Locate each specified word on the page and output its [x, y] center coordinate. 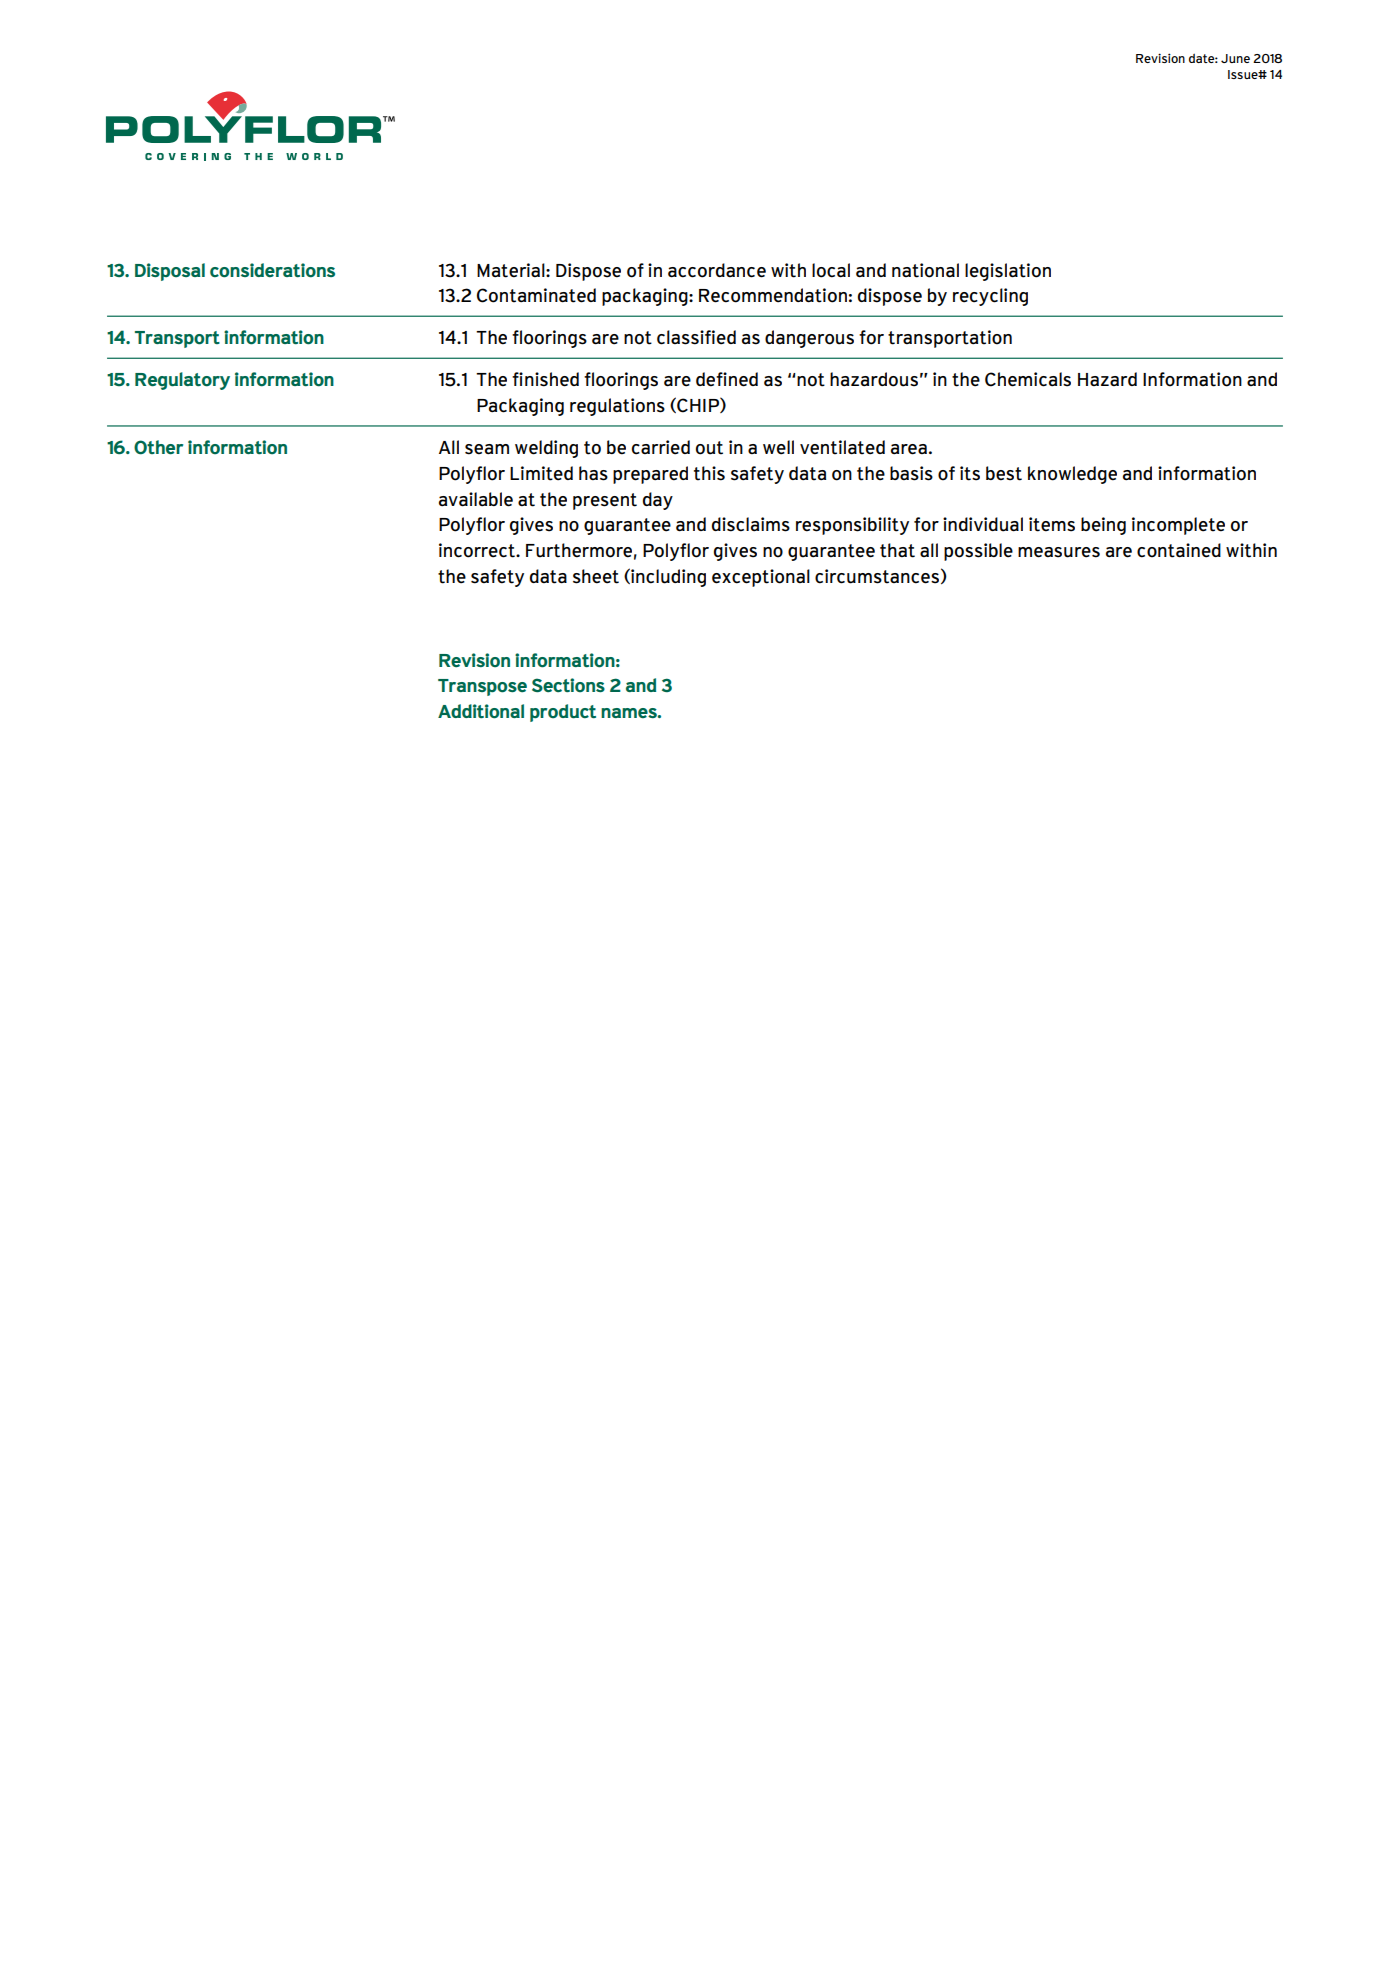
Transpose [482, 687]
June [1235, 58]
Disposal [170, 272]
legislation [1008, 272]
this [709, 473]
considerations [272, 270]
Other [158, 447]
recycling [990, 297]
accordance [717, 270]
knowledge [1072, 475]
